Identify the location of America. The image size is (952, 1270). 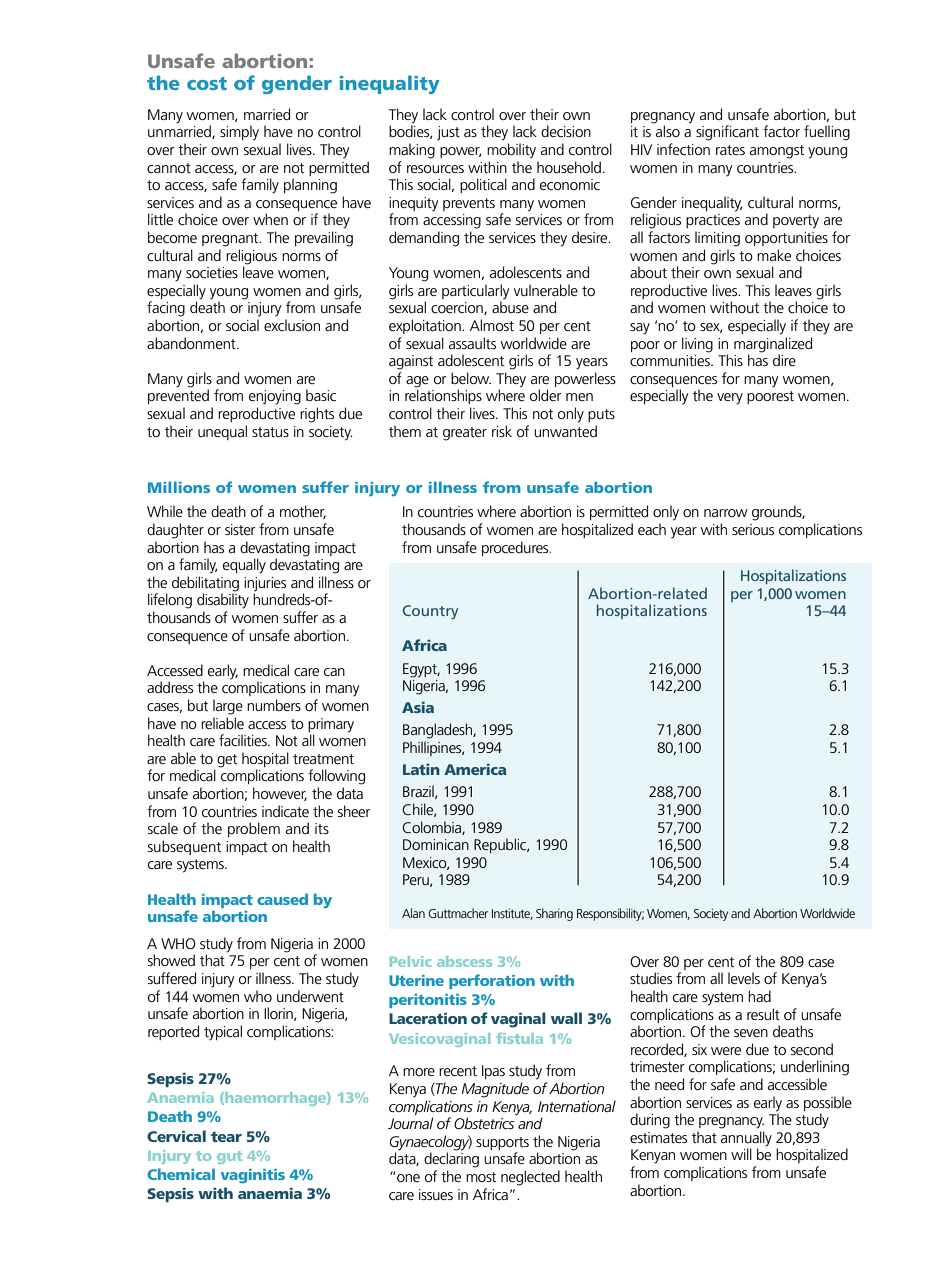
(475, 769).
